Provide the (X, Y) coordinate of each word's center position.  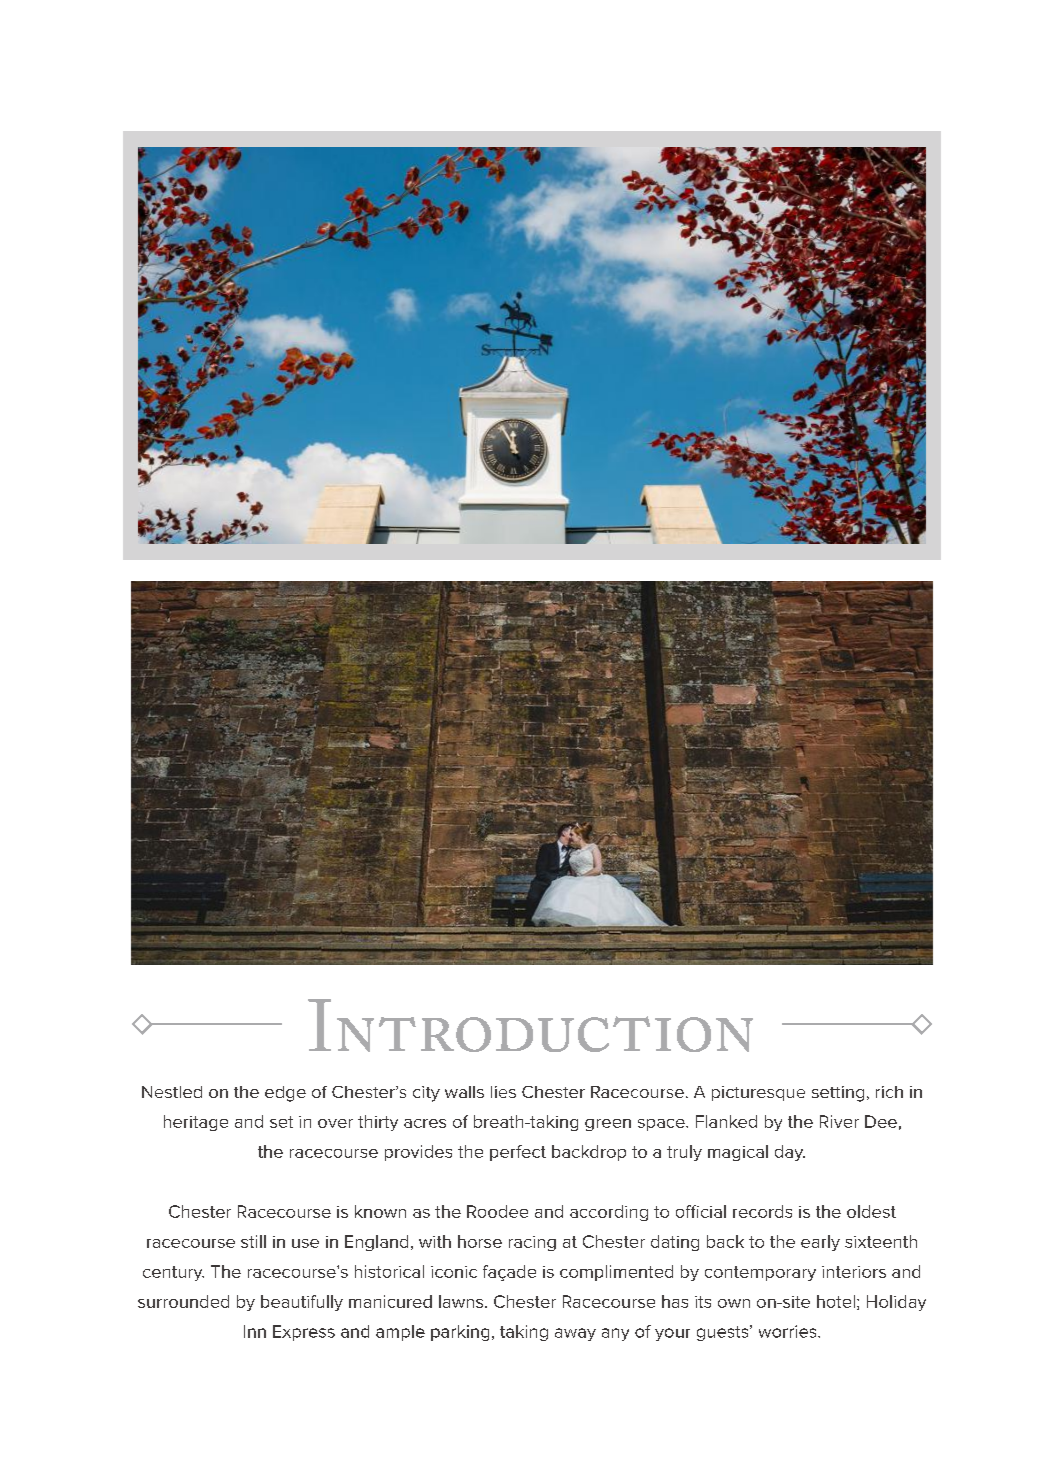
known (380, 1211)
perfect (518, 1153)
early (820, 1243)
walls (464, 1092)
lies (503, 1092)
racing (532, 1243)
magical (738, 1153)
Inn (255, 1331)
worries (789, 1331)
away (575, 1334)
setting (838, 1094)
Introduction (530, 1025)
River (839, 1121)
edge (285, 1094)
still (253, 1241)
